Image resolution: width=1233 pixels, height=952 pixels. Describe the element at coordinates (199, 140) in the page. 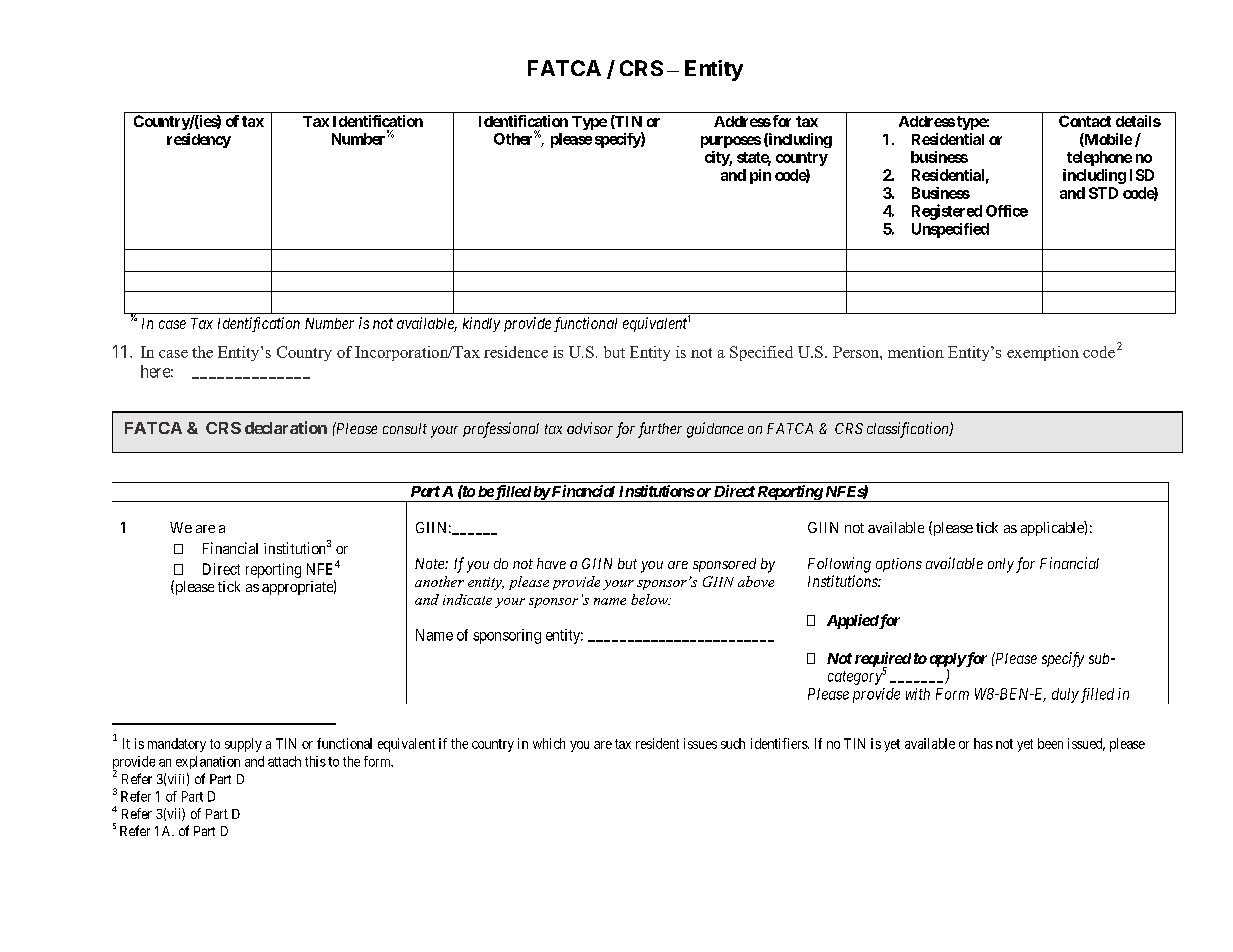

I see `residency` at that location.
